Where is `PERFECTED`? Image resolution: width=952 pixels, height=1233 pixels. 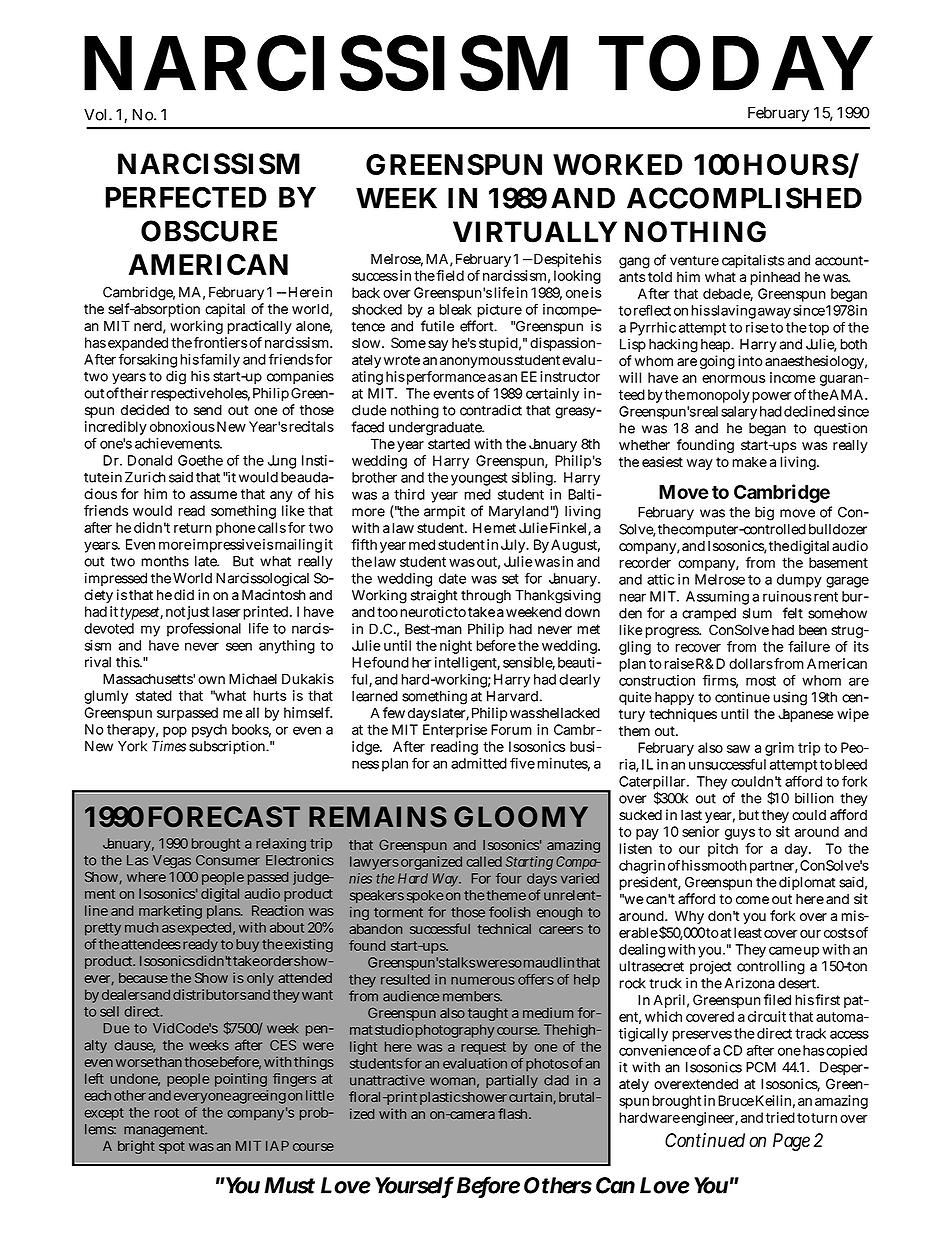
PERFECTED is located at coordinates (186, 197).
